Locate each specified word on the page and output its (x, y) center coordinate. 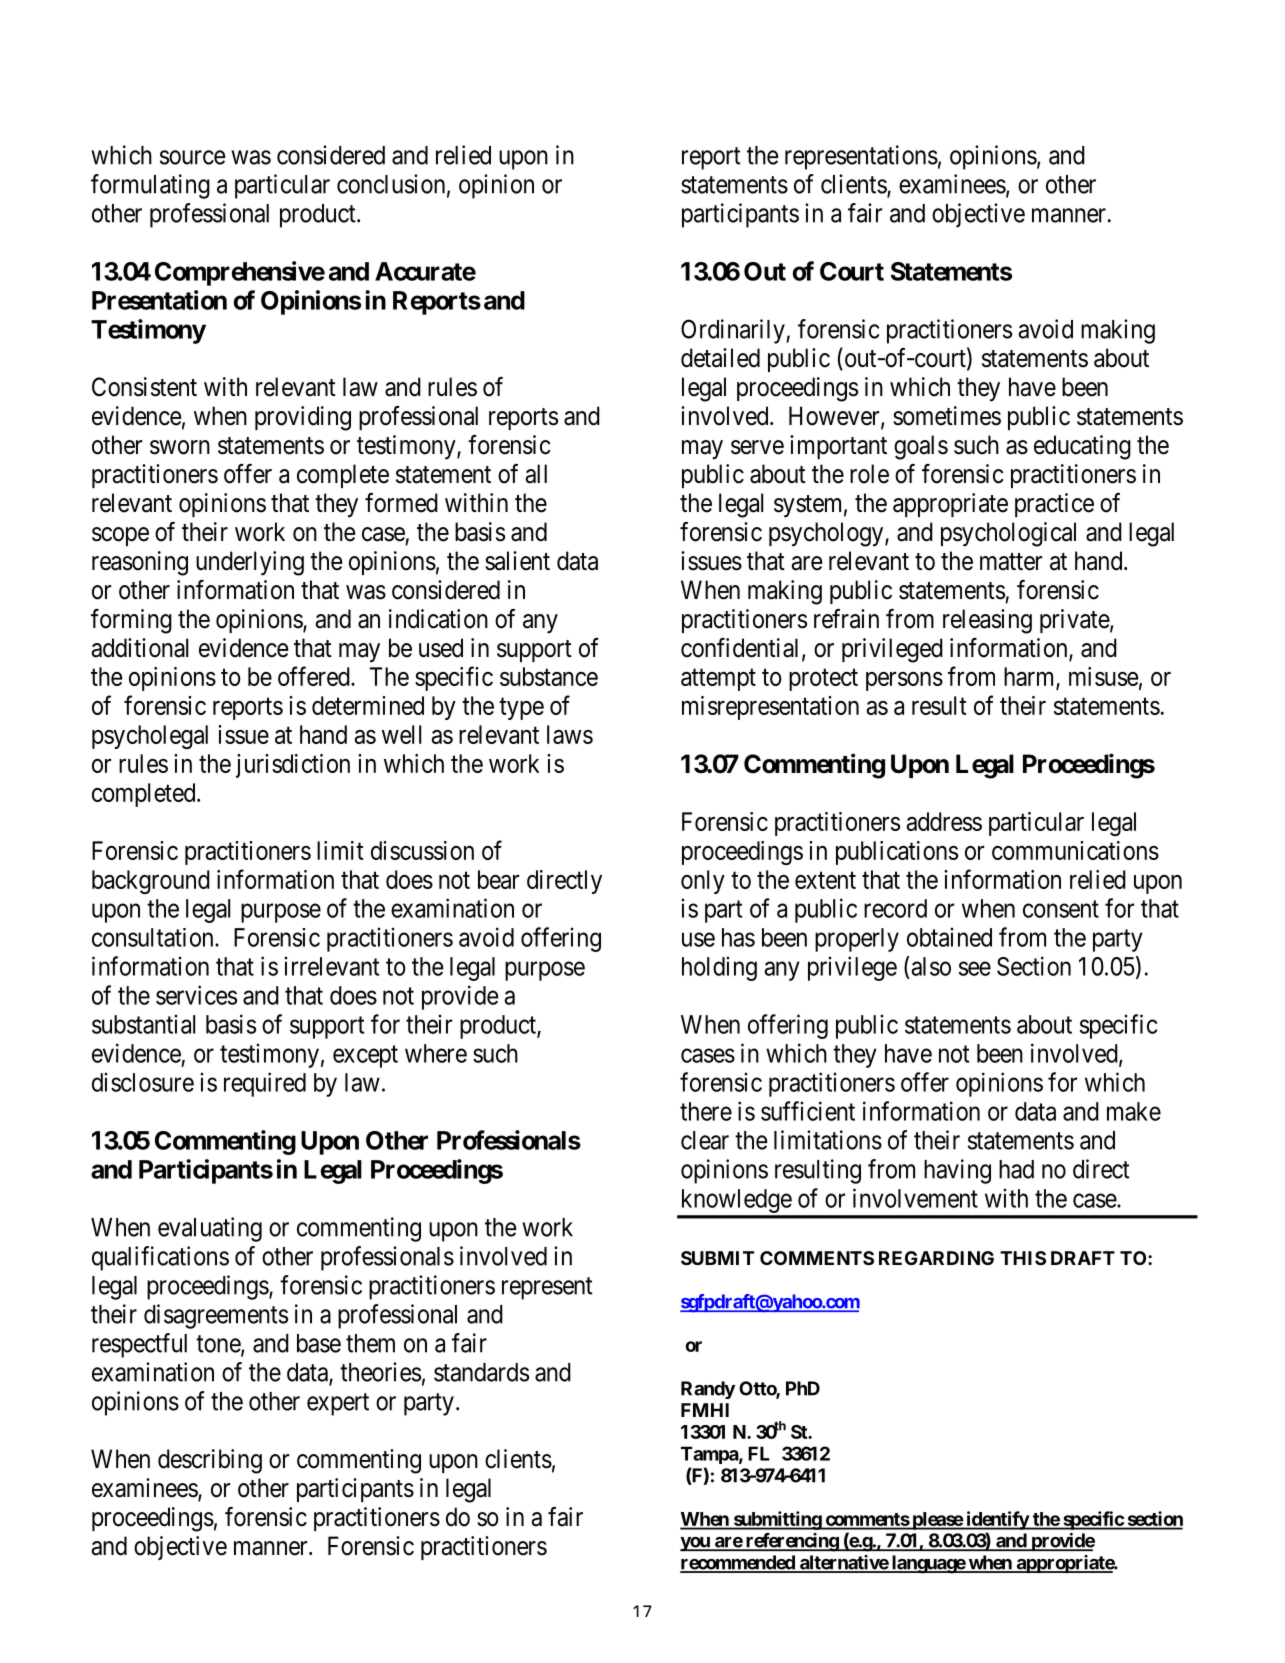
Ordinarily (734, 331)
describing (210, 1461)
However (835, 417)
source (193, 157)
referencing (791, 1542)
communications (1075, 850)
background (151, 882)
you (696, 1544)
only (703, 882)
